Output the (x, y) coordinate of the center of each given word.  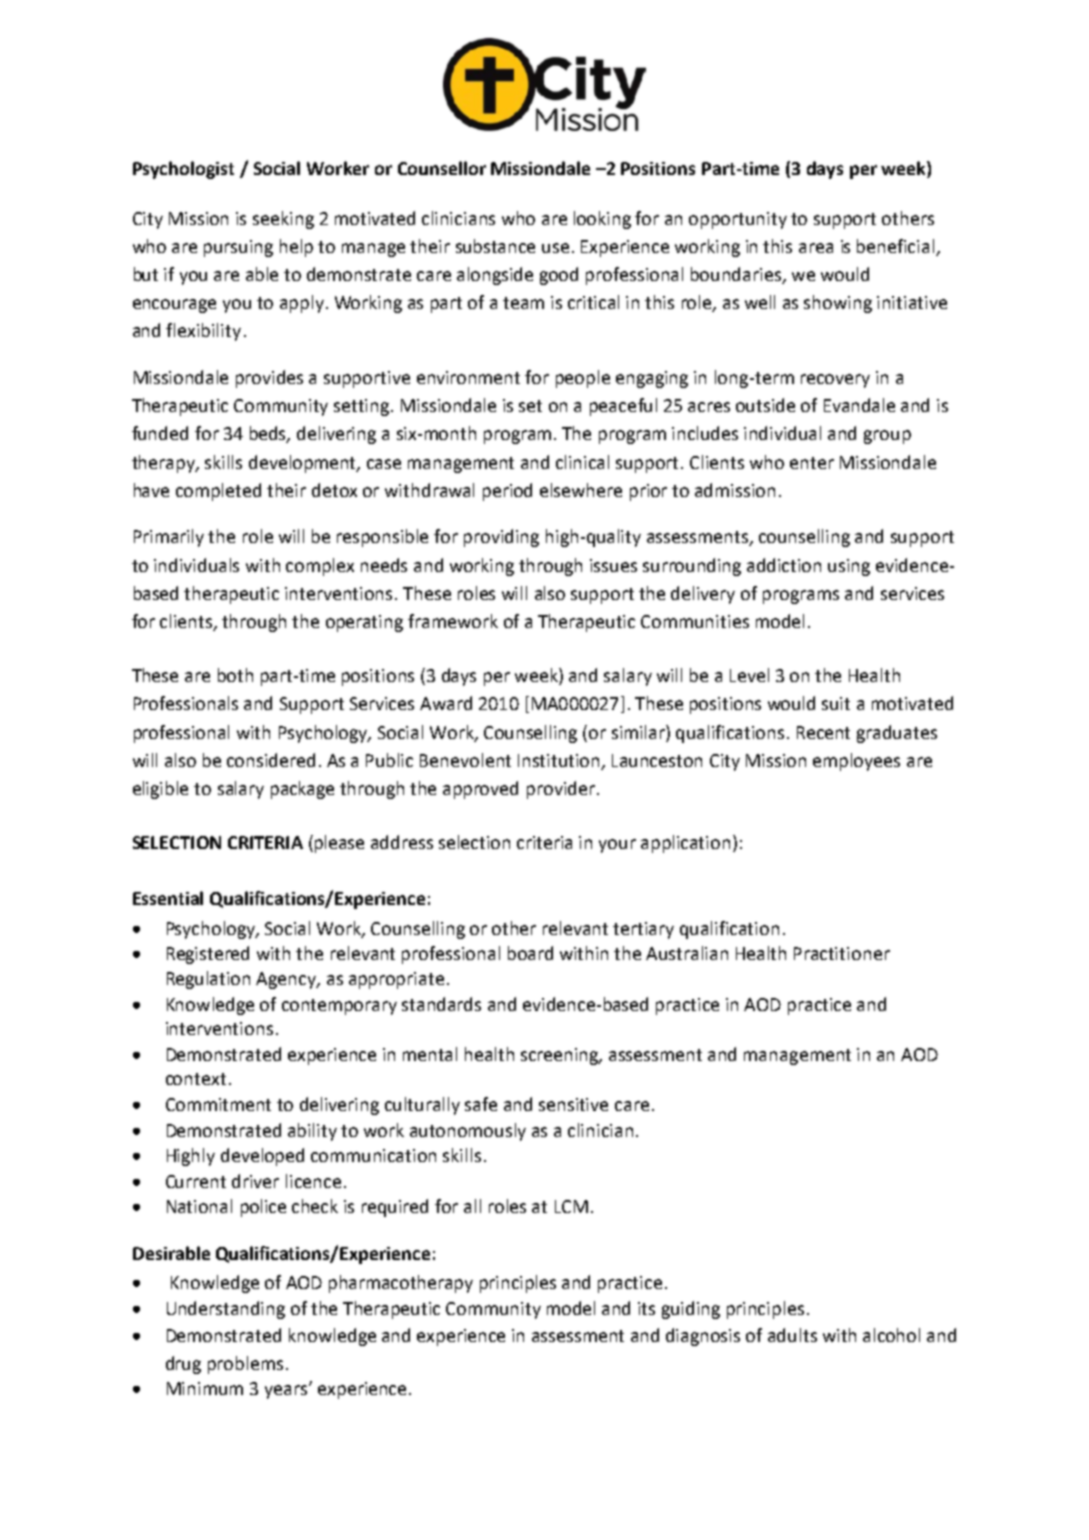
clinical (582, 462)
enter (812, 463)
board (530, 953)
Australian (687, 953)
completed (218, 492)
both (235, 675)
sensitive (573, 1104)
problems (245, 1365)
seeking (283, 220)
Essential (168, 898)
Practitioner (842, 953)
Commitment (218, 1104)
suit (836, 703)
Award (446, 703)
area (816, 248)
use (555, 248)
